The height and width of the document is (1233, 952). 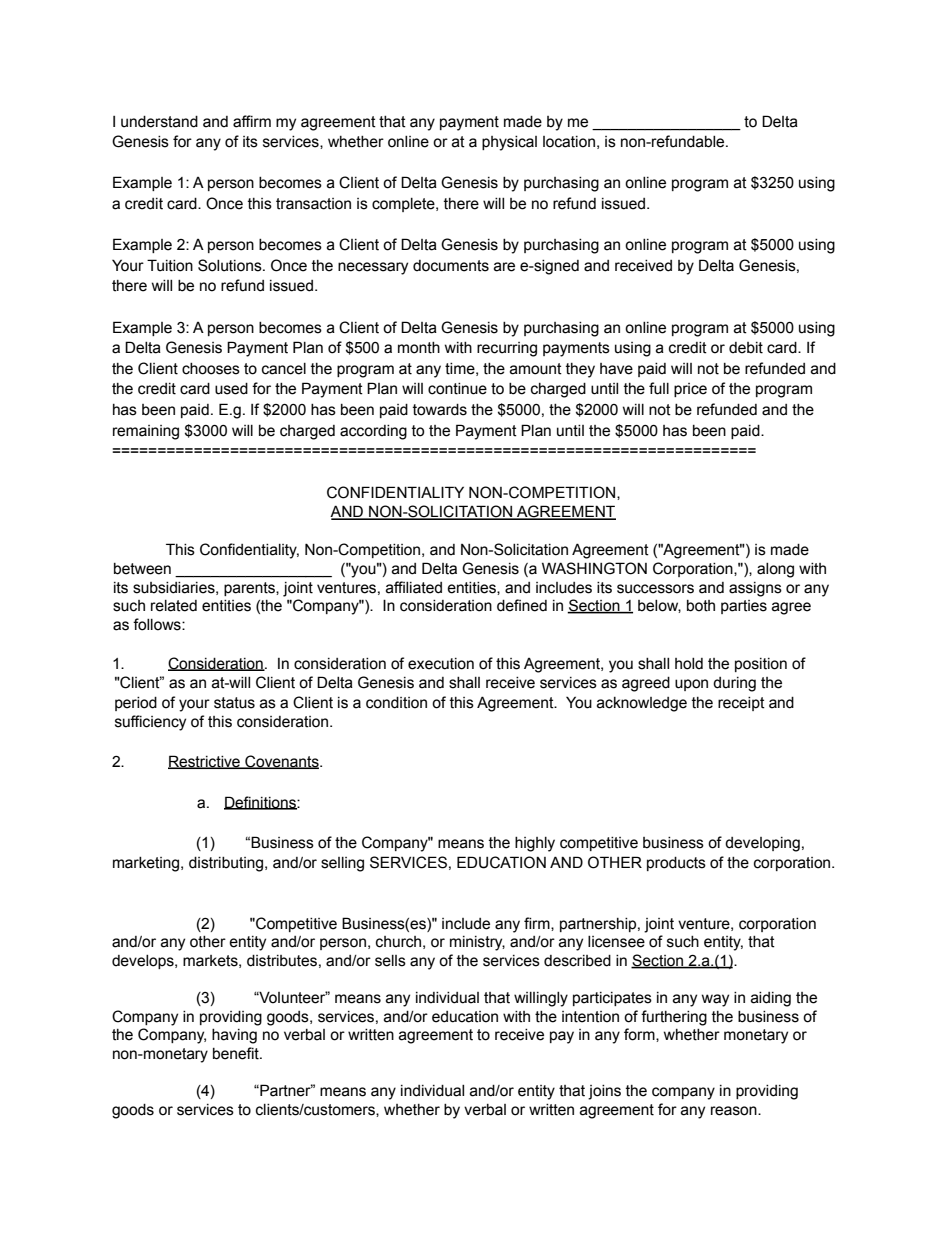 What do you see at coordinates (144, 962) in the document?
I see `develops` at bounding box center [144, 962].
